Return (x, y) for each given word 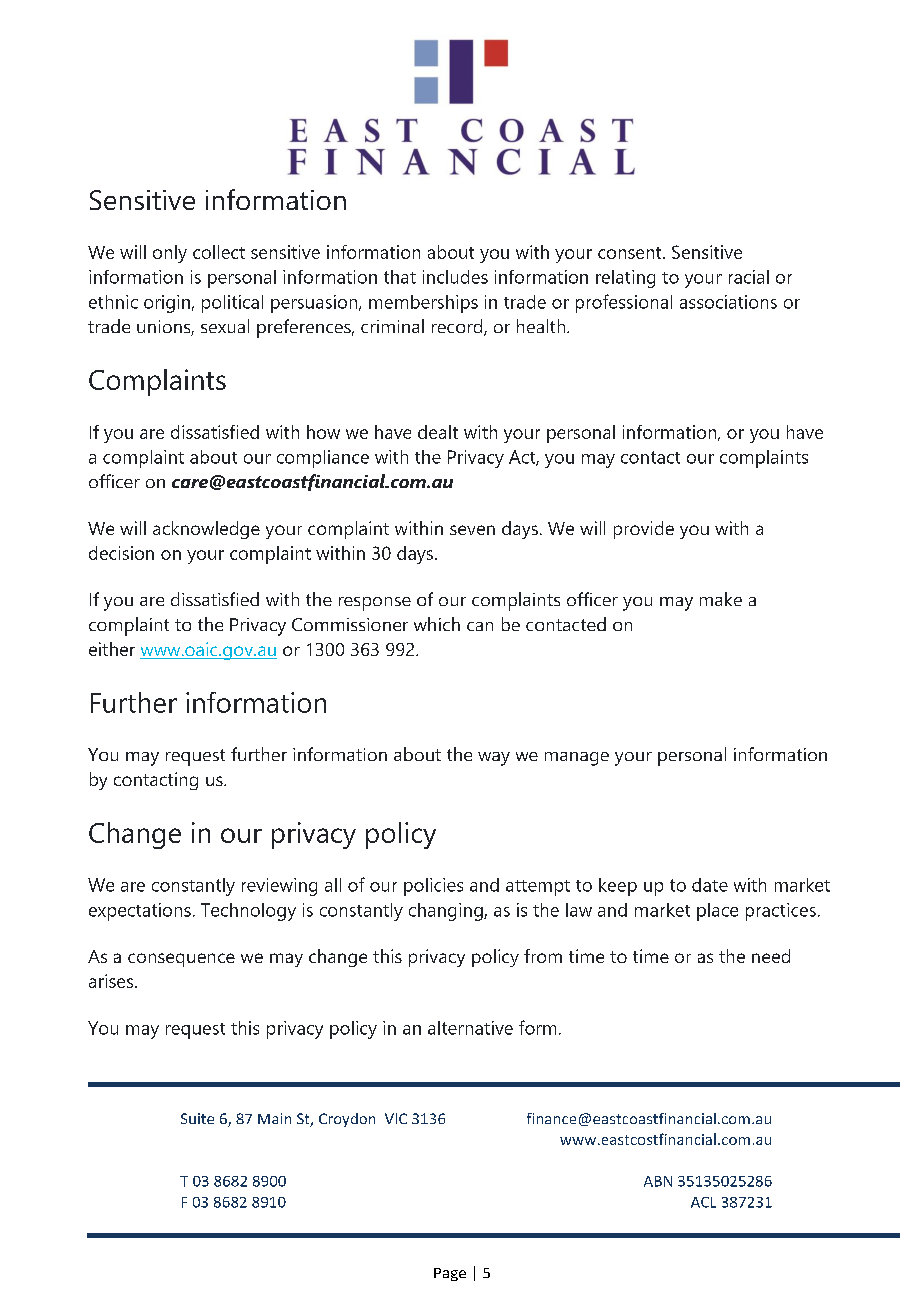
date (710, 885)
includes (455, 277)
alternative (470, 1028)
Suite (197, 1118)
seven (472, 530)
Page (450, 1274)
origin (167, 304)
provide (644, 530)
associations (728, 302)
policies (433, 887)
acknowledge (206, 530)
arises (111, 981)
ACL (703, 1202)
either (112, 649)
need (771, 956)
